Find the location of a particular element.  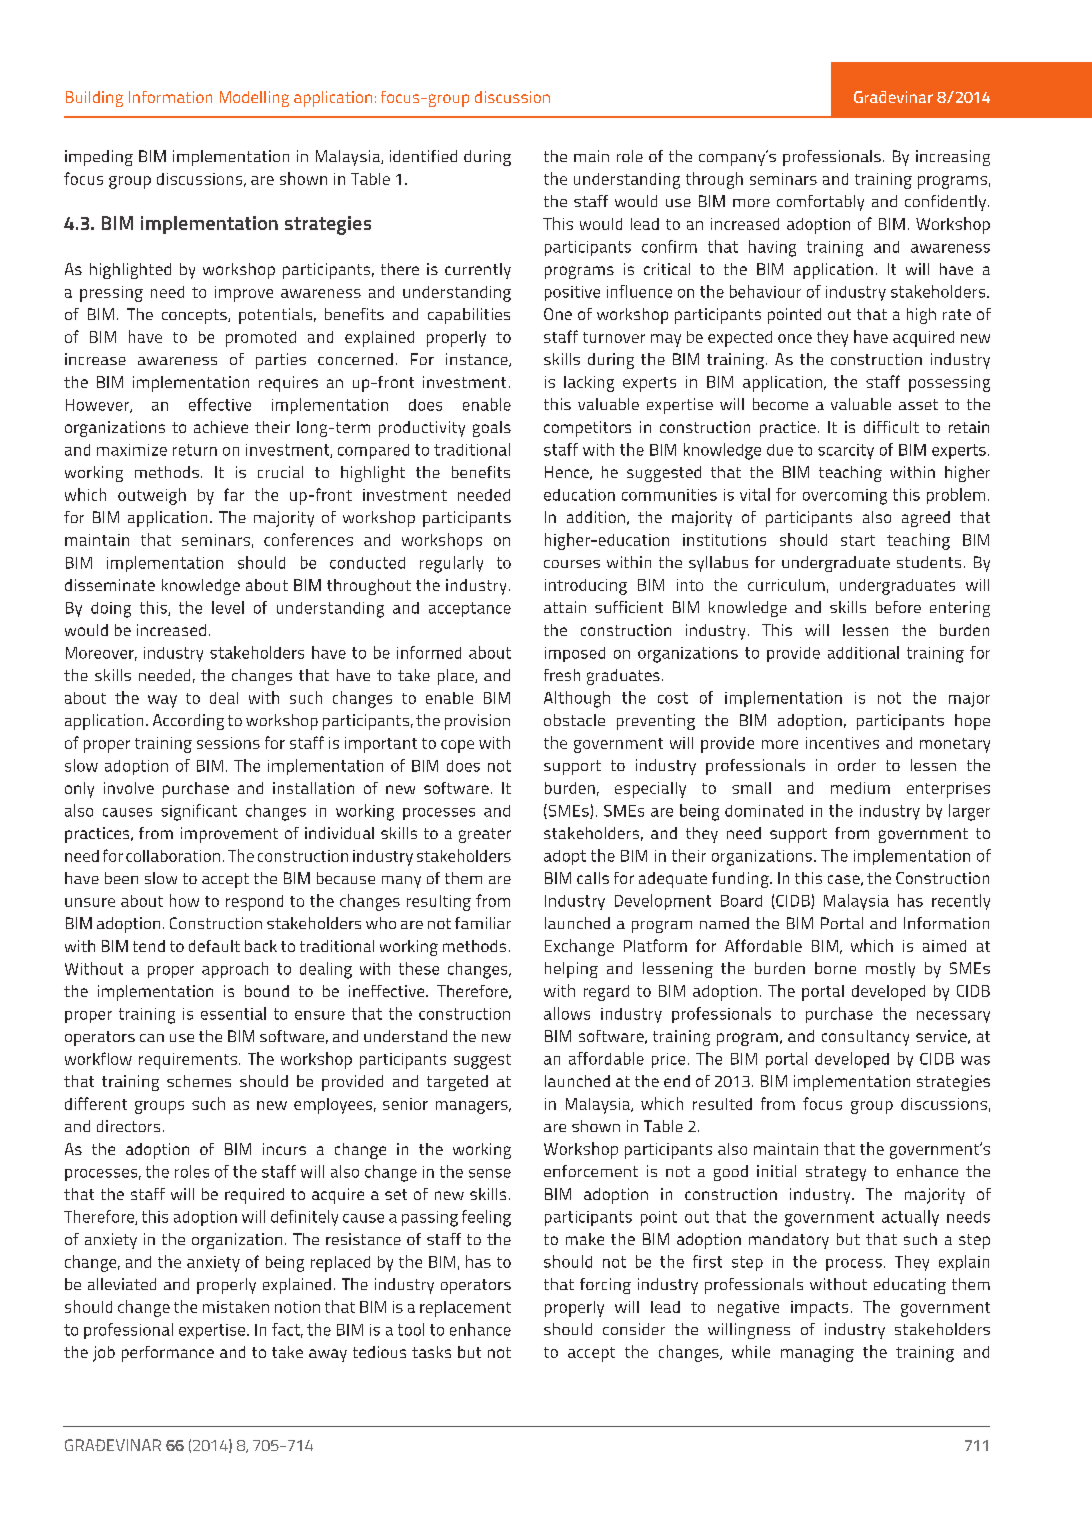

mostly is located at coordinates (890, 970).
